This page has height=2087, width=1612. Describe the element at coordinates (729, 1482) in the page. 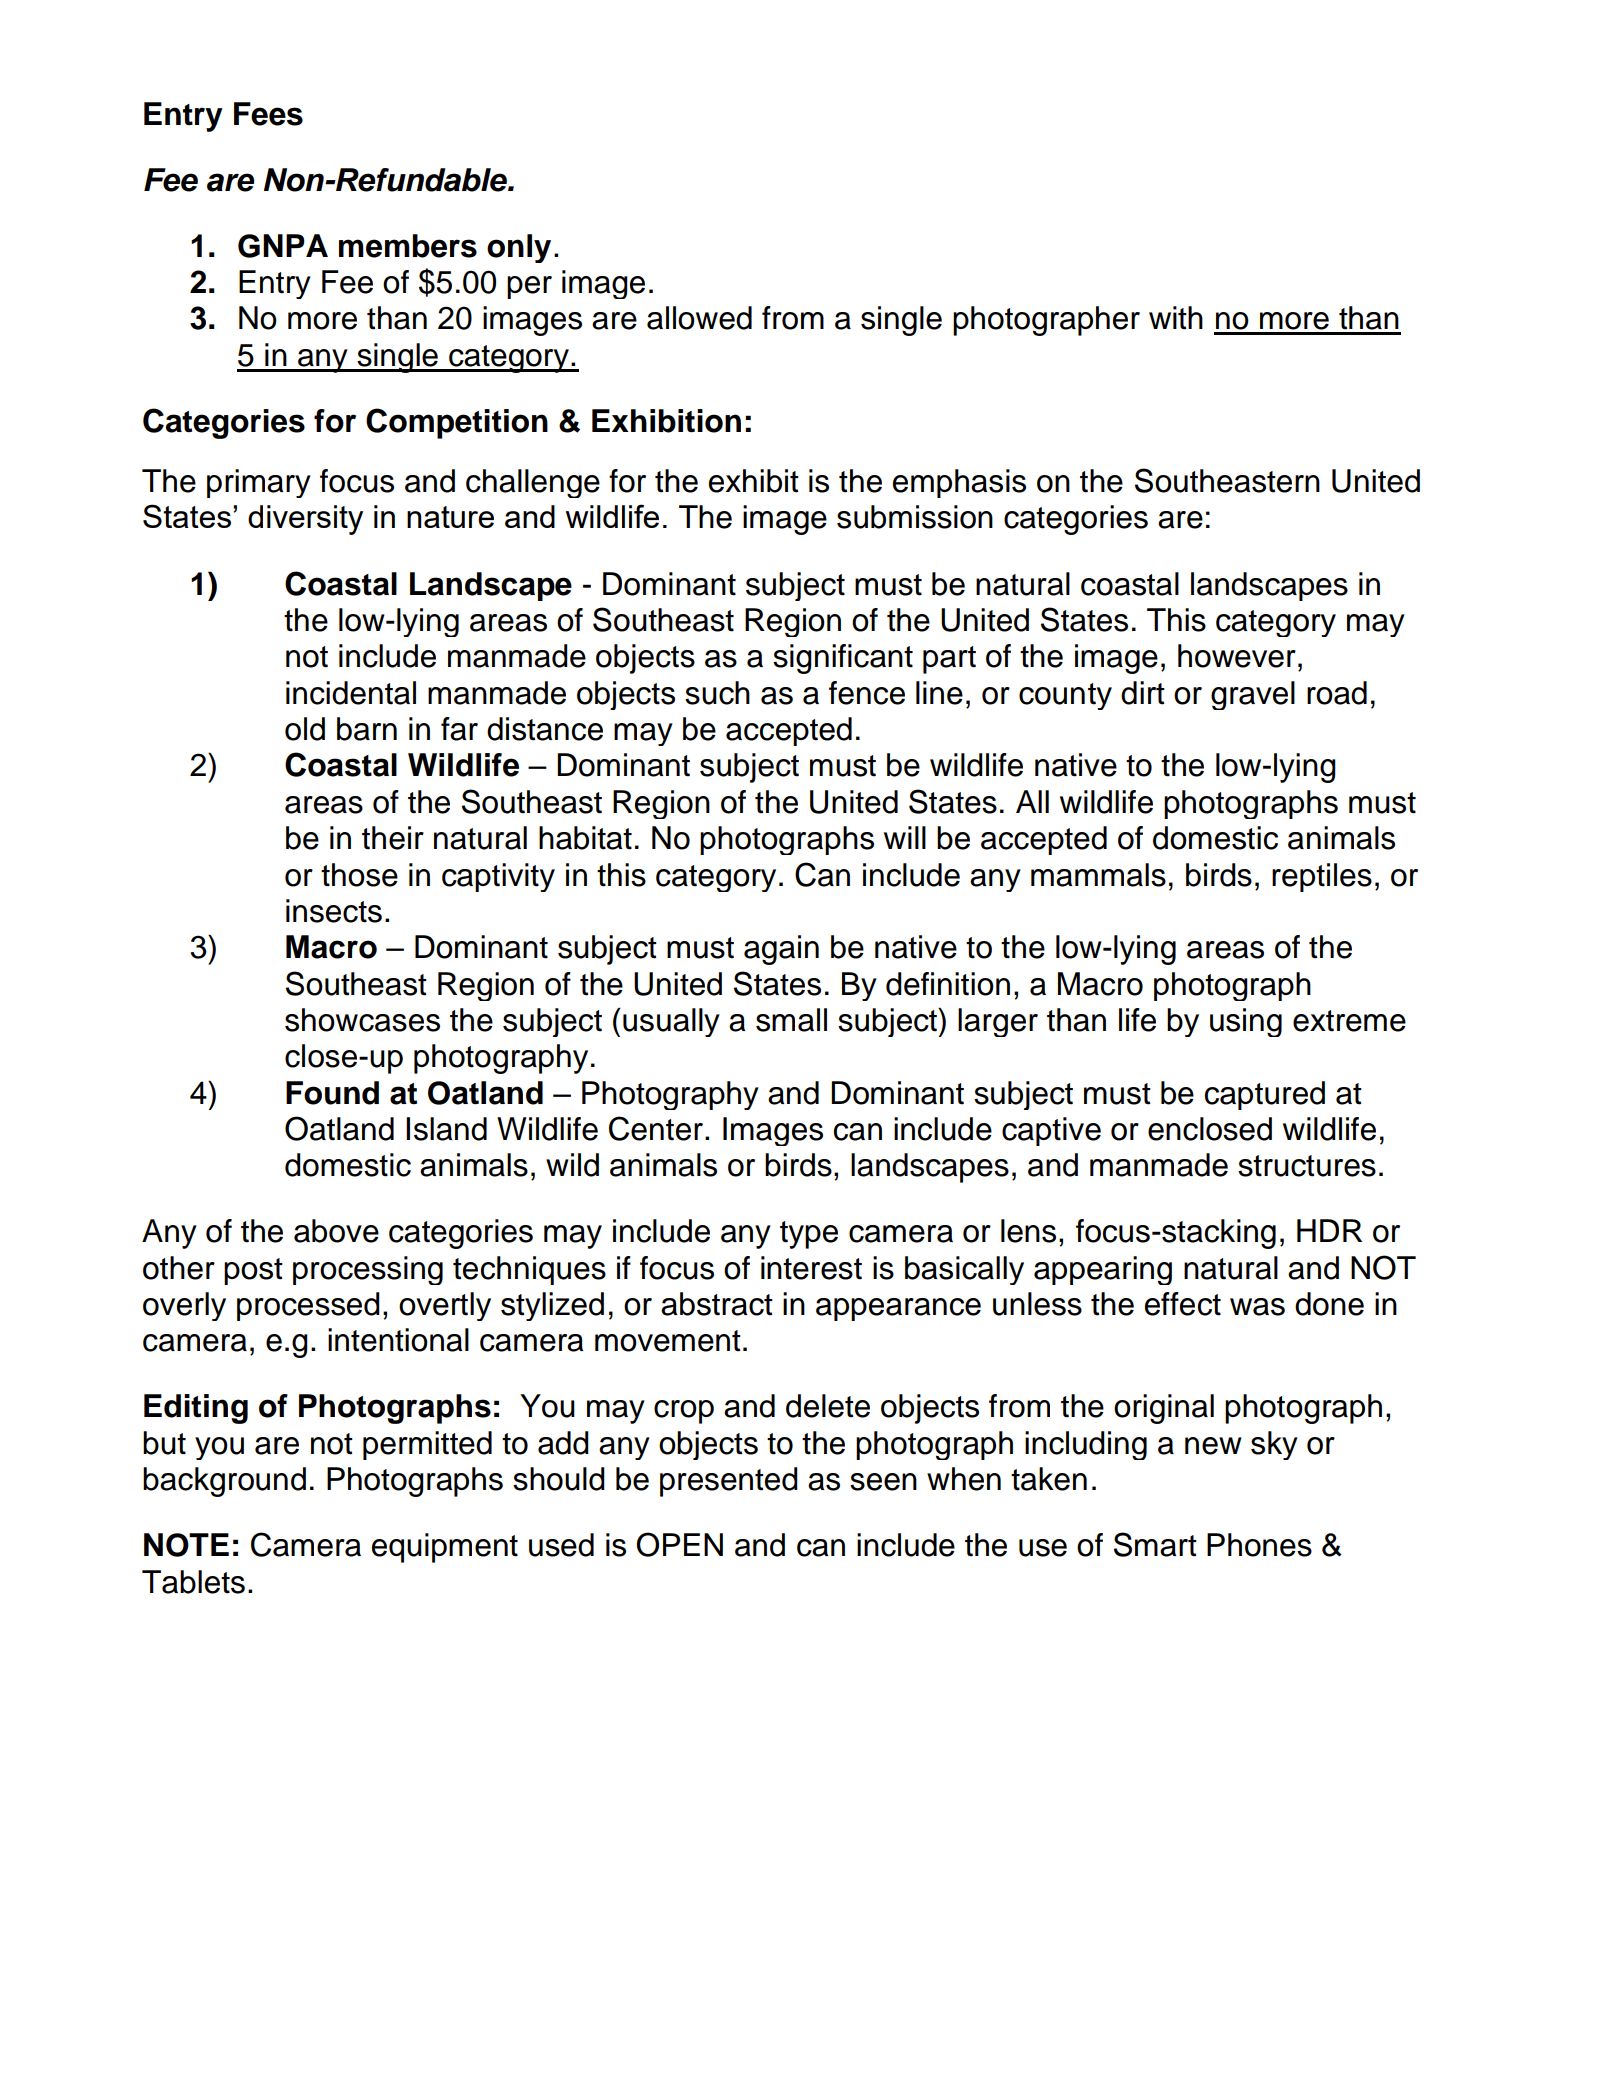

I see `presented` at that location.
